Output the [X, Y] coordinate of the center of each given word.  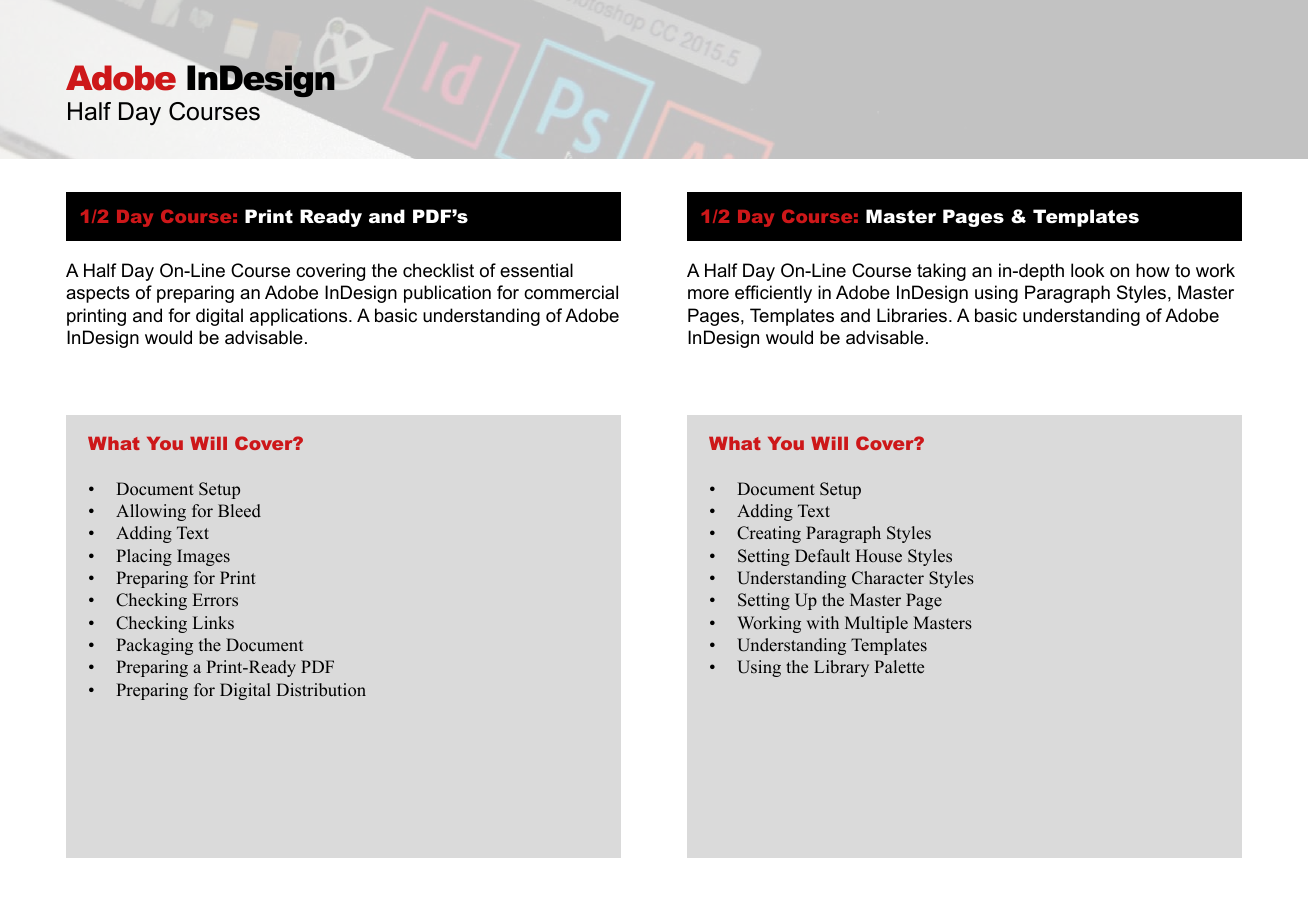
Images [203, 557]
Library [841, 668]
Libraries [913, 315]
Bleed [239, 511]
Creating [769, 534]
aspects [98, 294]
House [878, 556]
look [1087, 270]
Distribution [321, 690]
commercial [571, 292]
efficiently [773, 294]
